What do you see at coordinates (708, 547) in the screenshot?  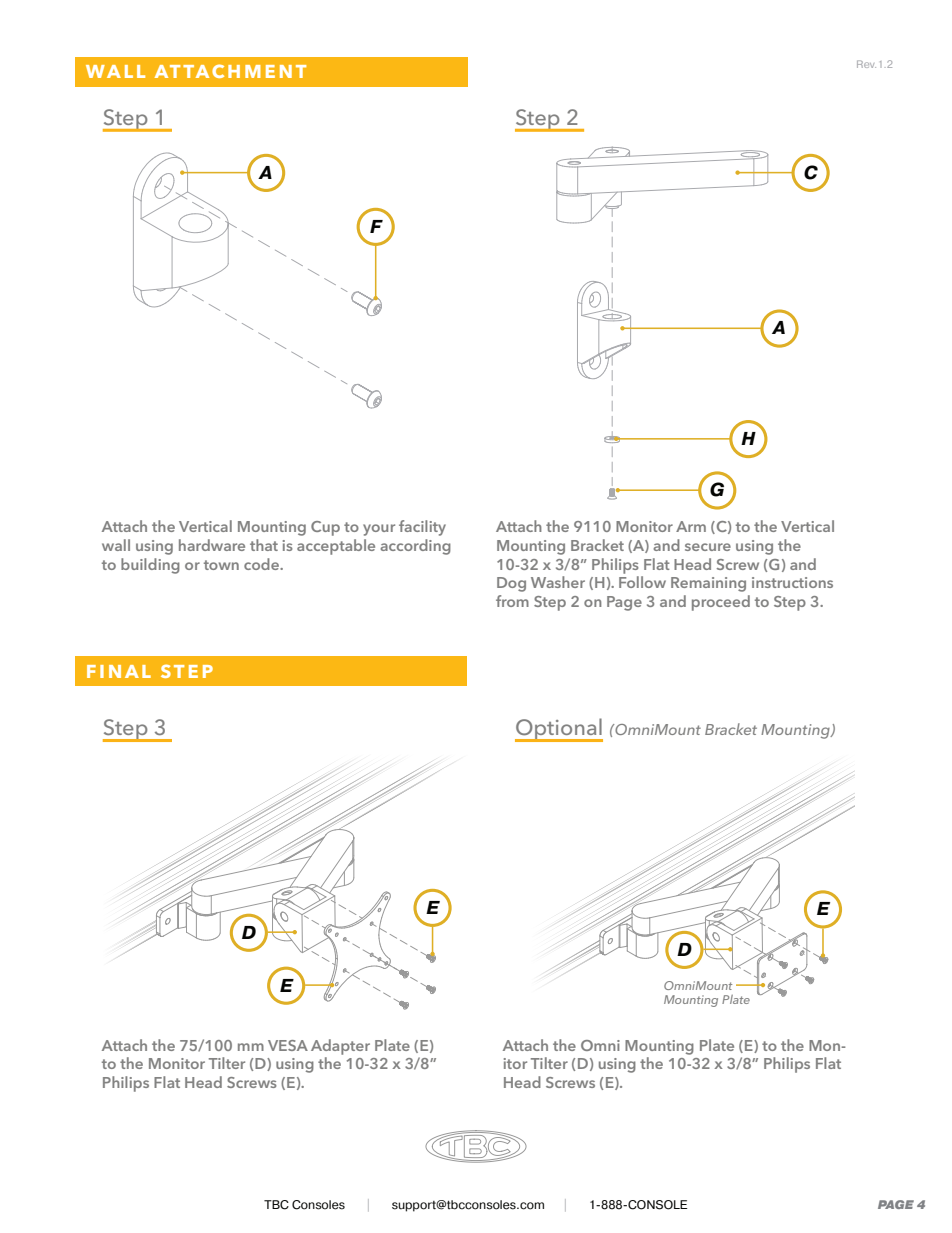 I see `secure` at bounding box center [708, 547].
